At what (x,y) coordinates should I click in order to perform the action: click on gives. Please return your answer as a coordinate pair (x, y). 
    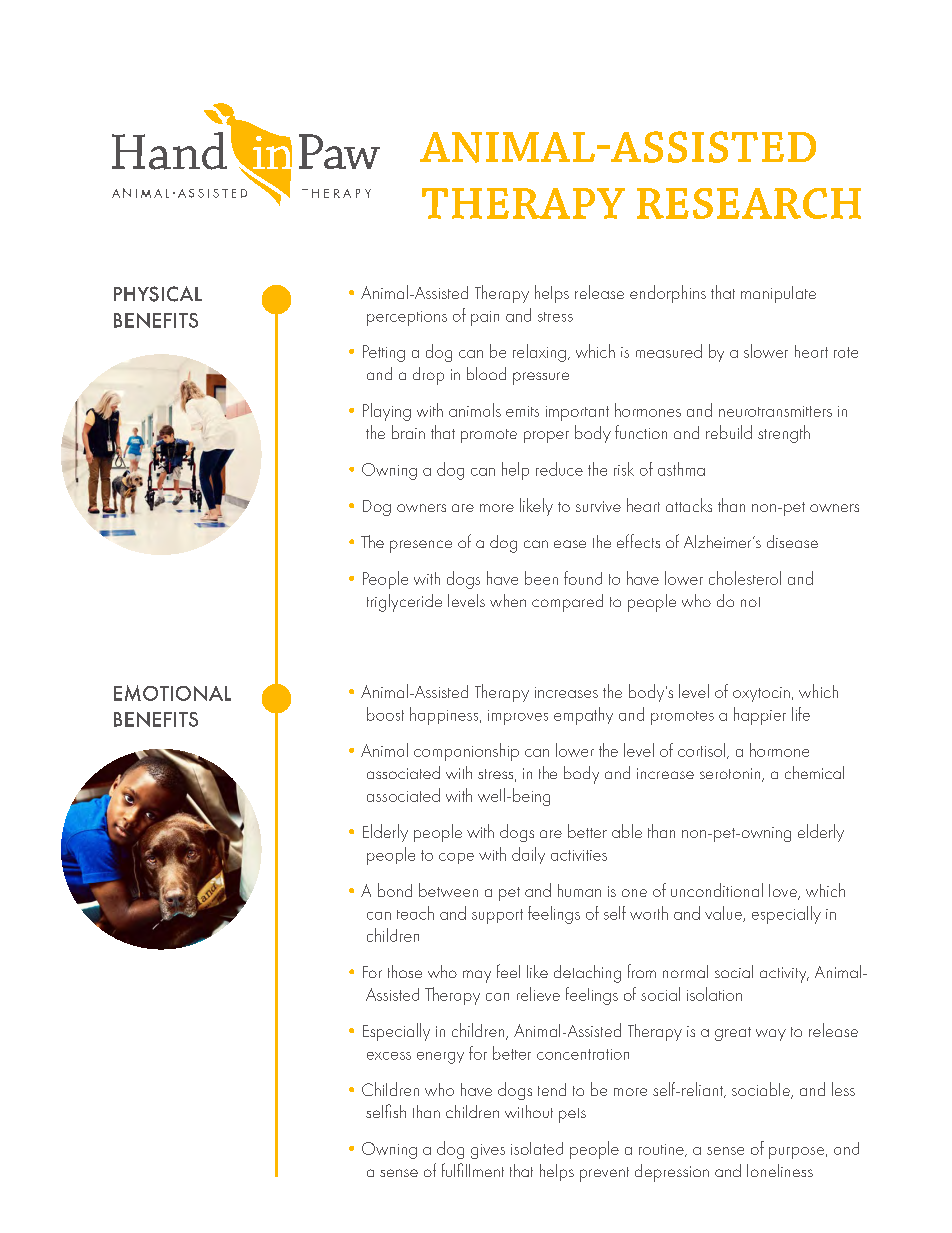
    Looking at the image, I should click on (488, 1151).
